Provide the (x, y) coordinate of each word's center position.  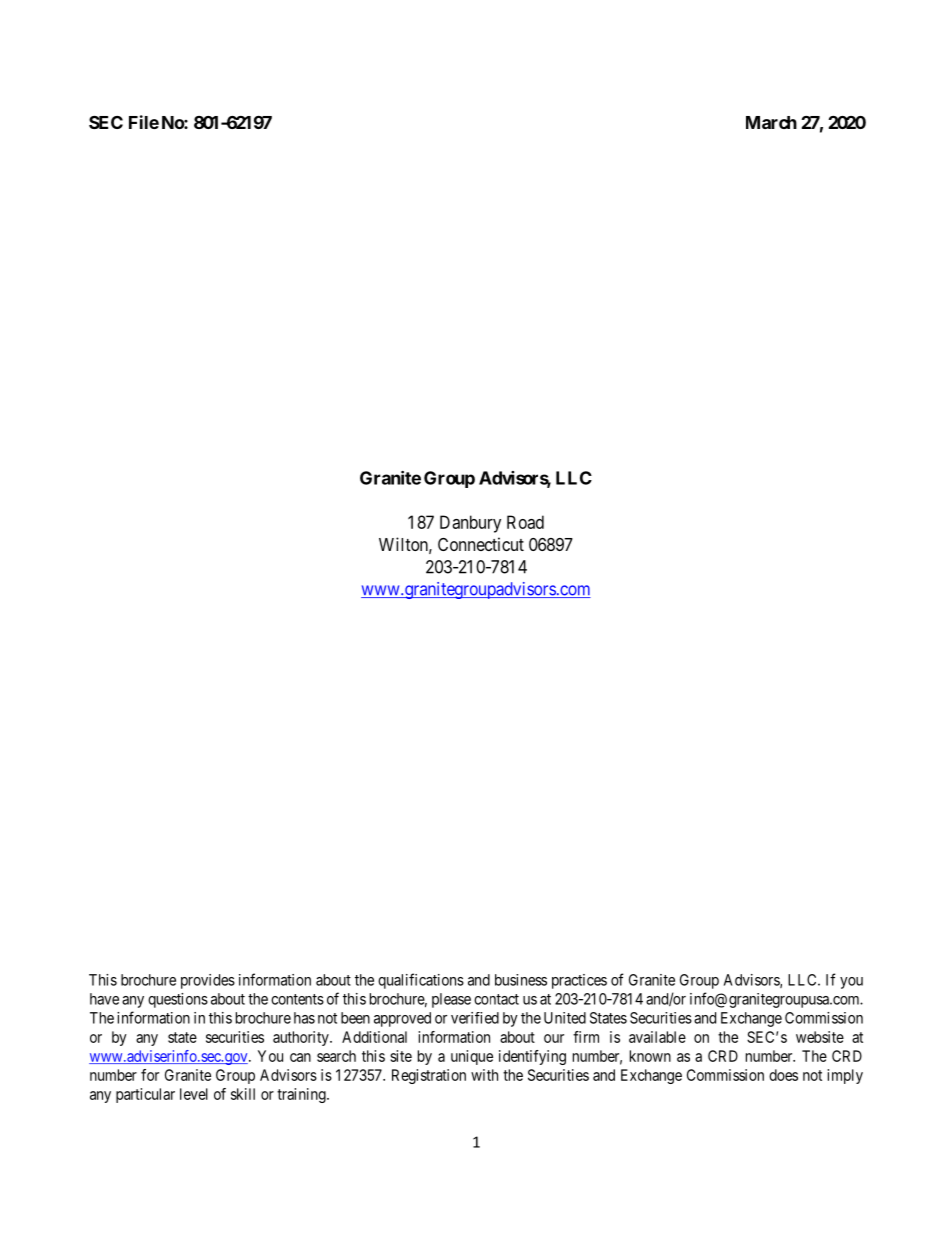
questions (178, 1000)
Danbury (470, 524)
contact (496, 999)
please (451, 1000)
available (657, 1037)
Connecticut (481, 544)
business (521, 980)
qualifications (421, 981)
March (771, 122)
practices (579, 981)
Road (525, 522)
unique (472, 1057)
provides (208, 981)
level (194, 1094)
